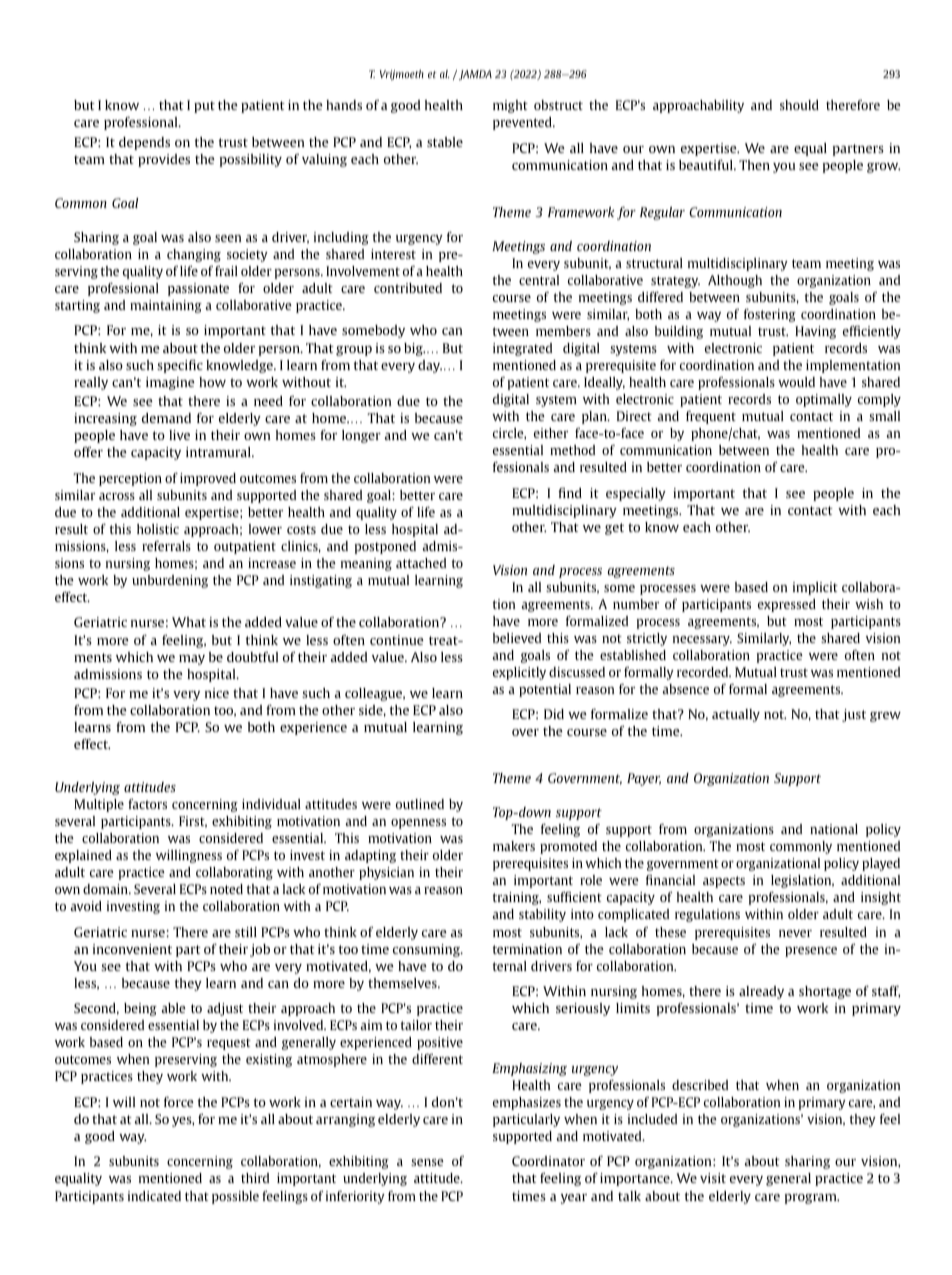 Image resolution: width=952 pixels, height=1275 pixels. I want to click on expressed, so click(787, 605).
